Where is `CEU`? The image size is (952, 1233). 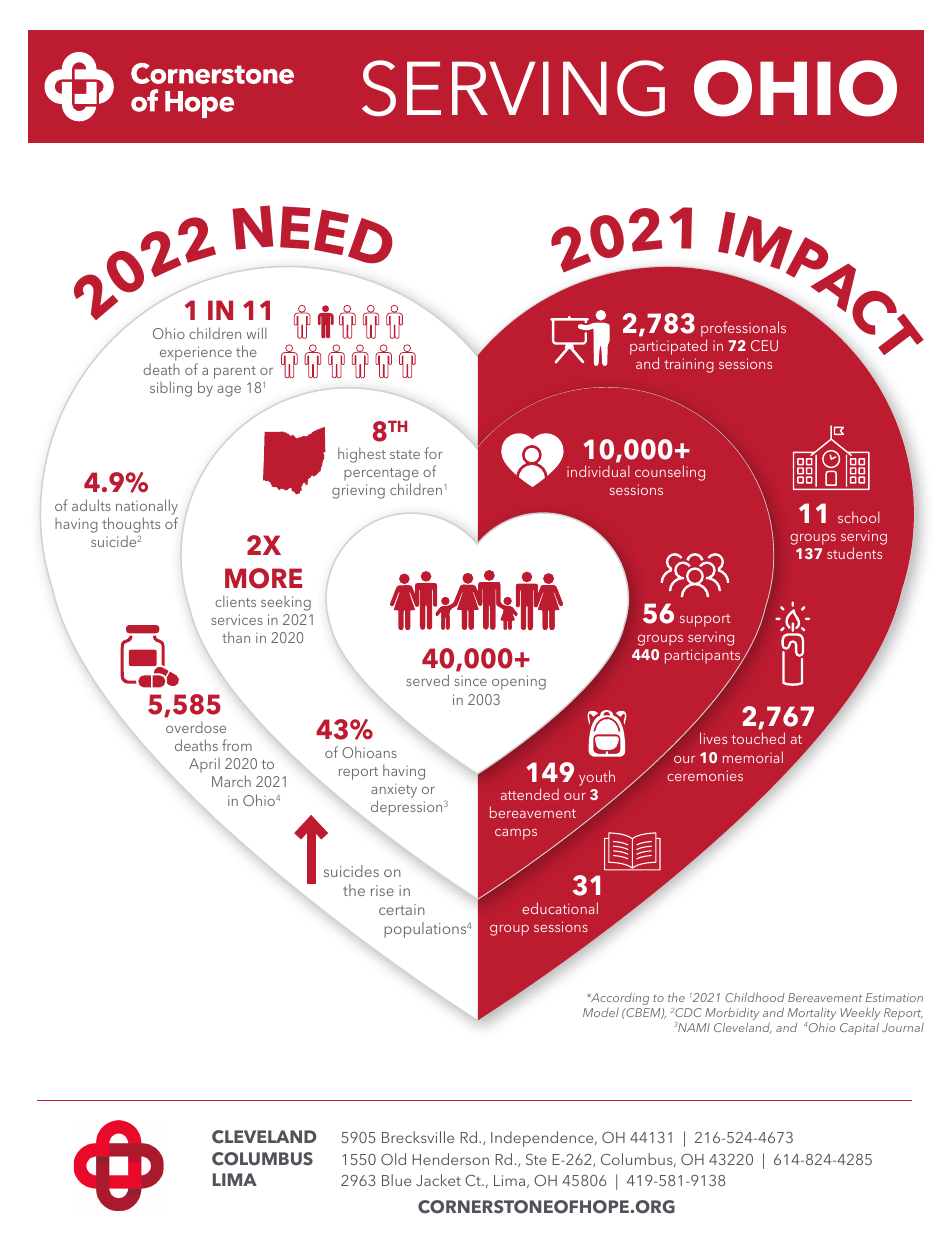 CEU is located at coordinates (764, 345).
